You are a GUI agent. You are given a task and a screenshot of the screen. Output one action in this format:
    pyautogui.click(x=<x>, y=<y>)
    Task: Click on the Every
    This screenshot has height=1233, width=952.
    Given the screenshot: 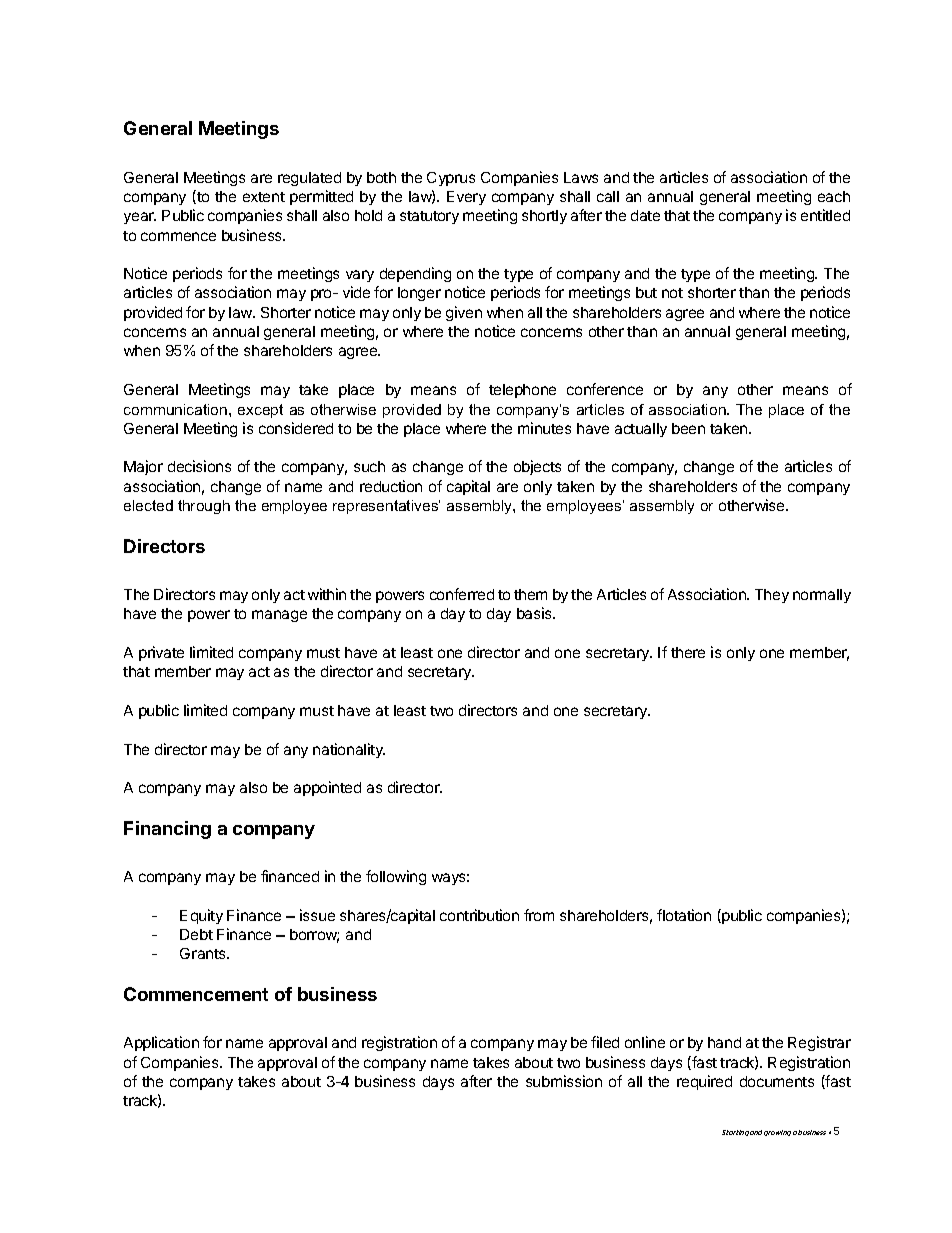 What is the action you would take?
    pyautogui.click(x=466, y=198)
